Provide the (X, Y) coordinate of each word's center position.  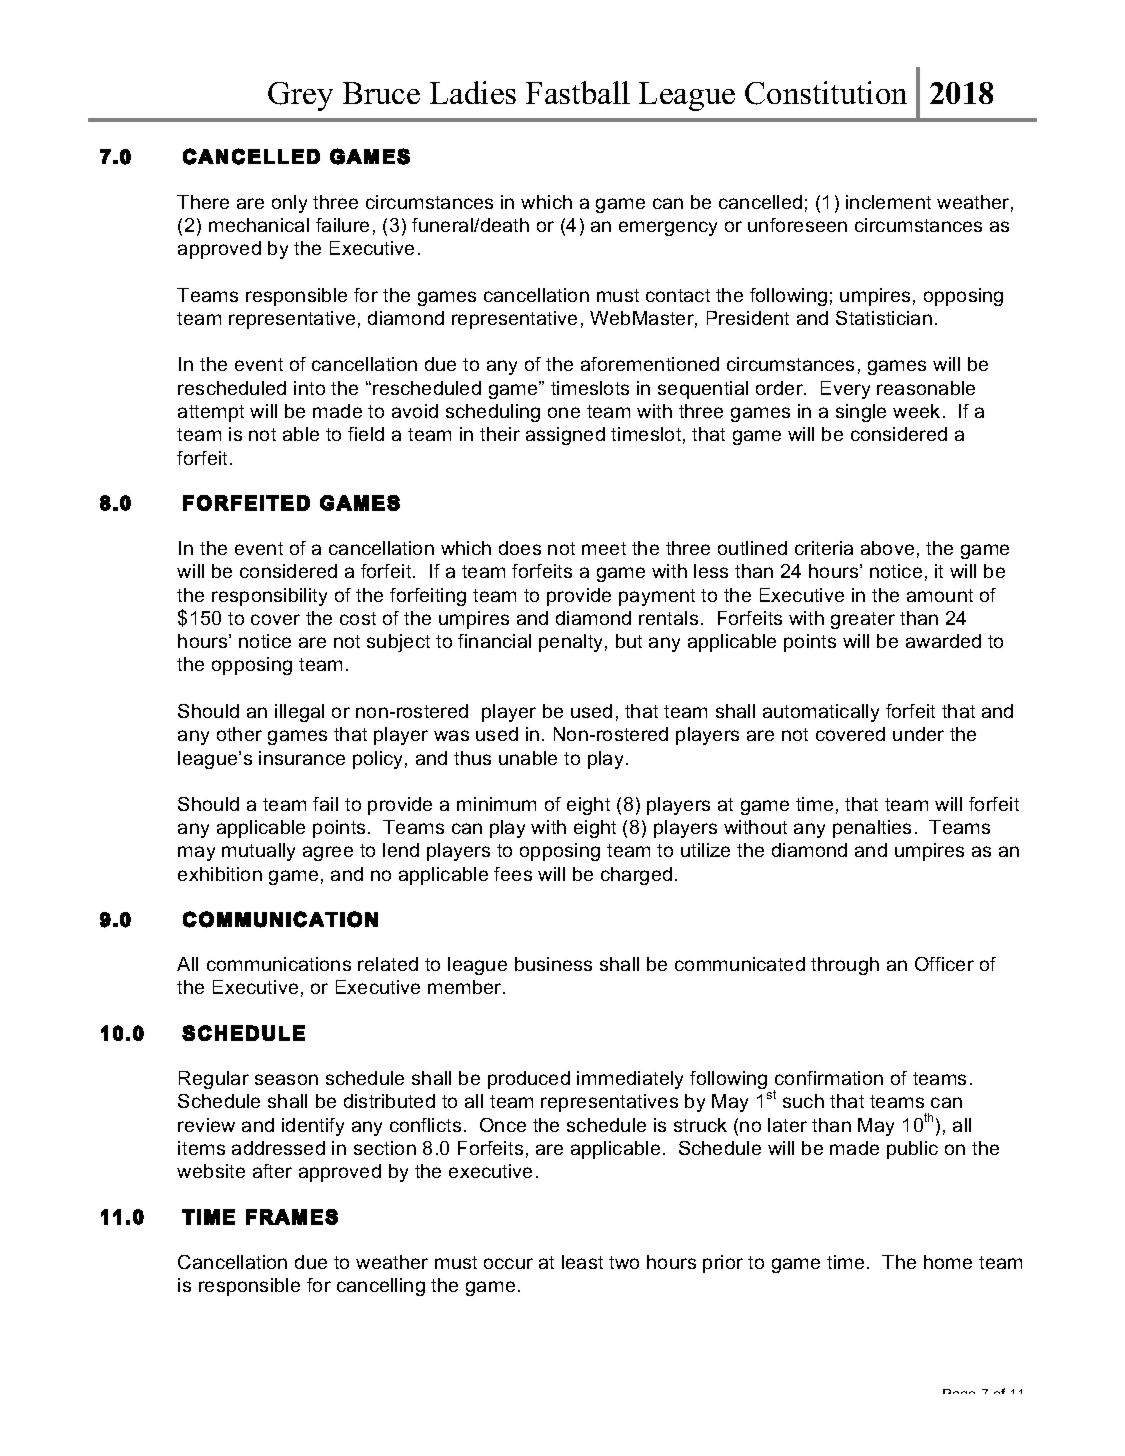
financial (494, 641)
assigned (565, 436)
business (553, 964)
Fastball (578, 92)
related (388, 964)
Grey (300, 96)
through (845, 966)
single (861, 413)
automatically (821, 713)
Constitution (826, 93)
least (582, 1262)
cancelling (381, 1287)
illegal (299, 713)
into (309, 388)
